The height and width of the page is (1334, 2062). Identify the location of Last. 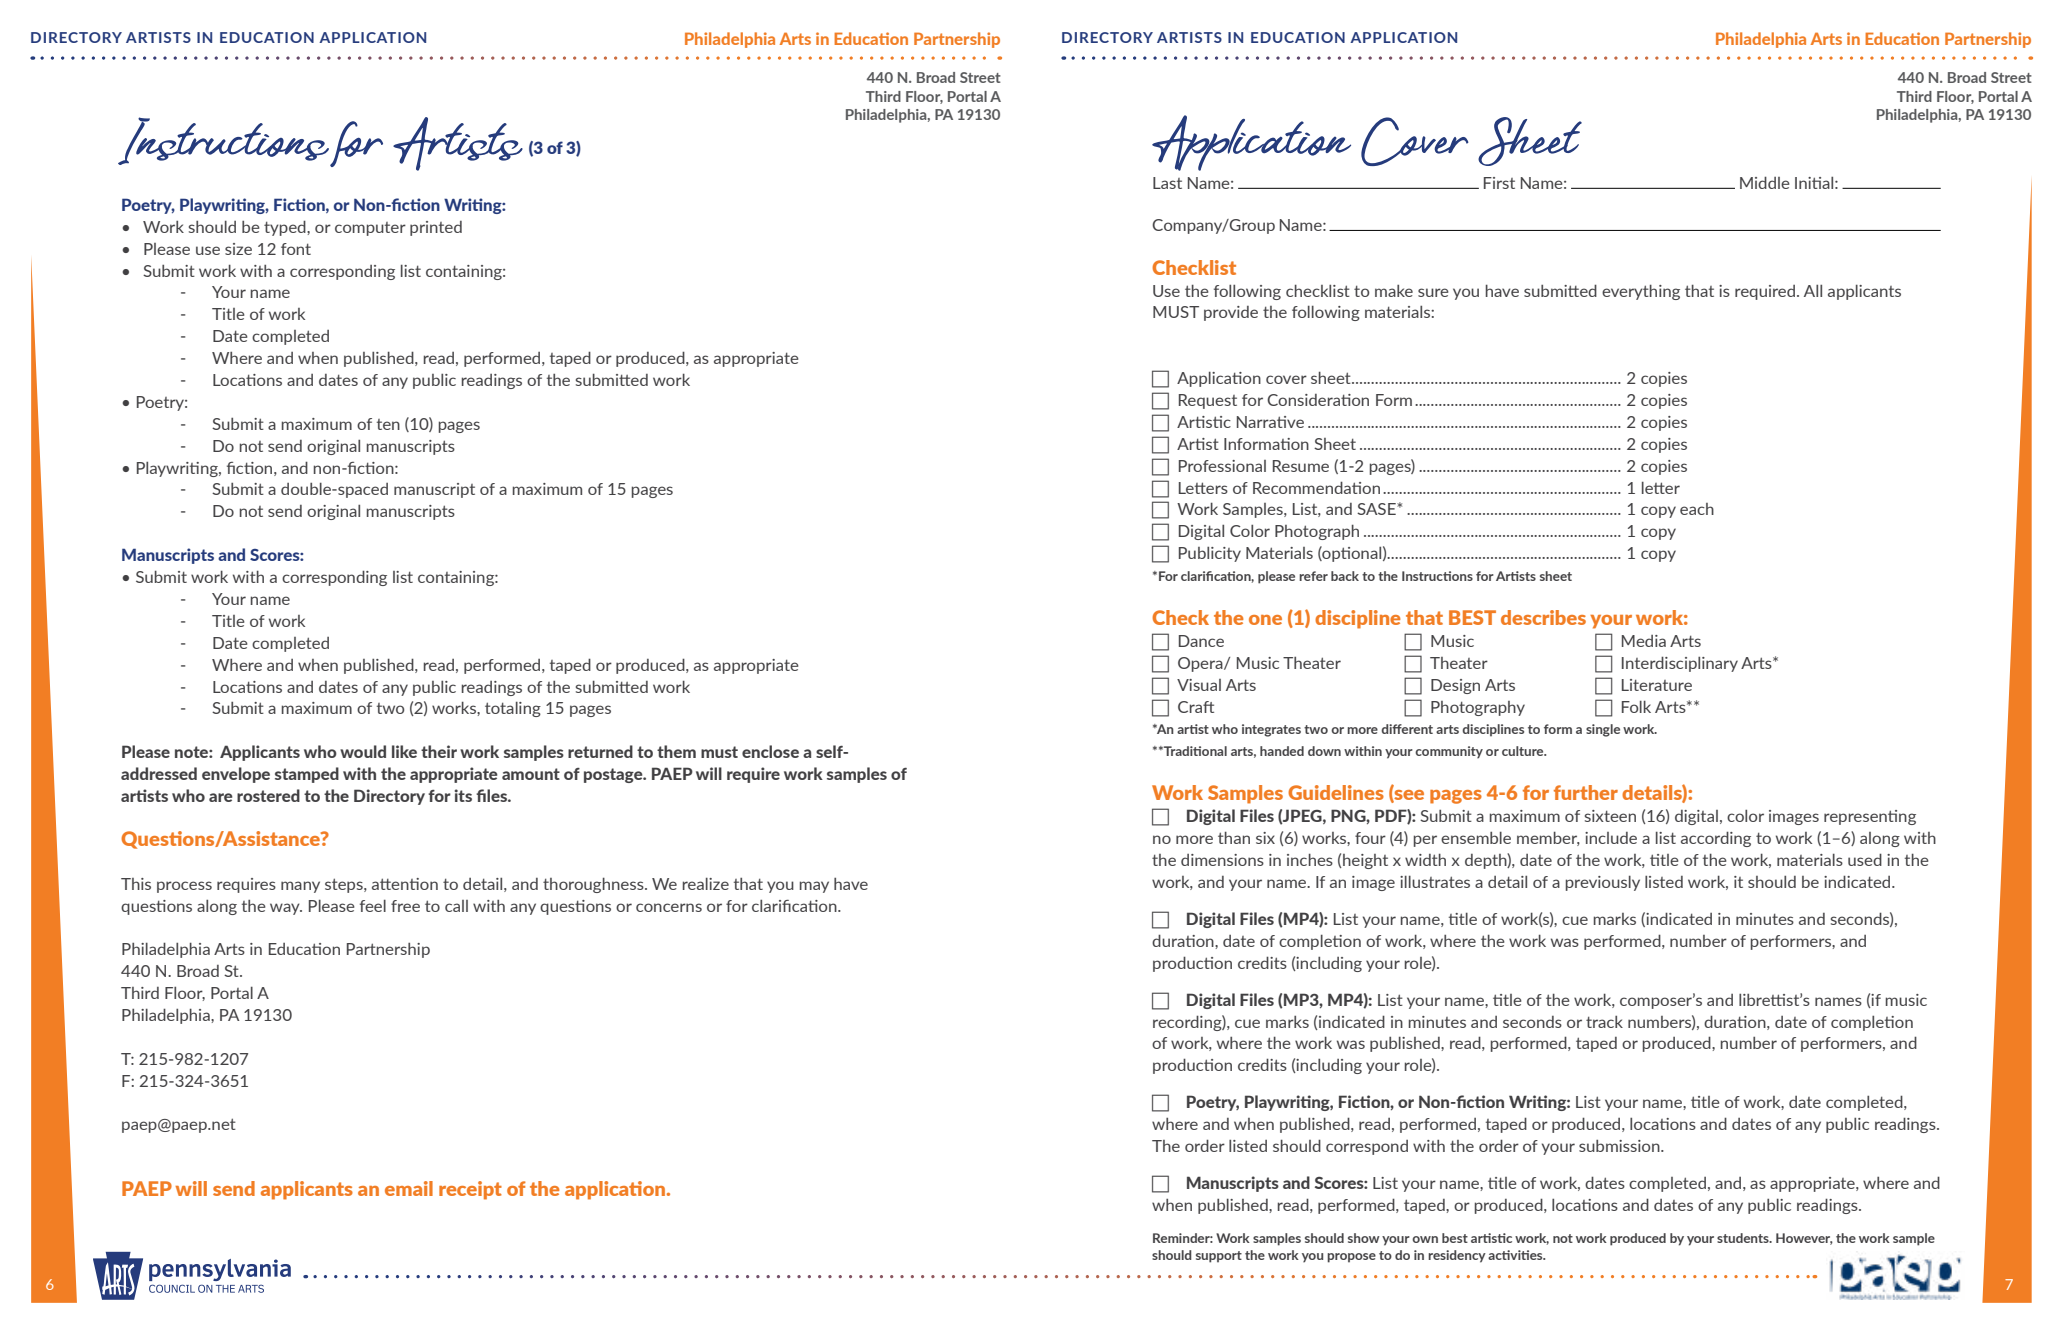
(1167, 183).
